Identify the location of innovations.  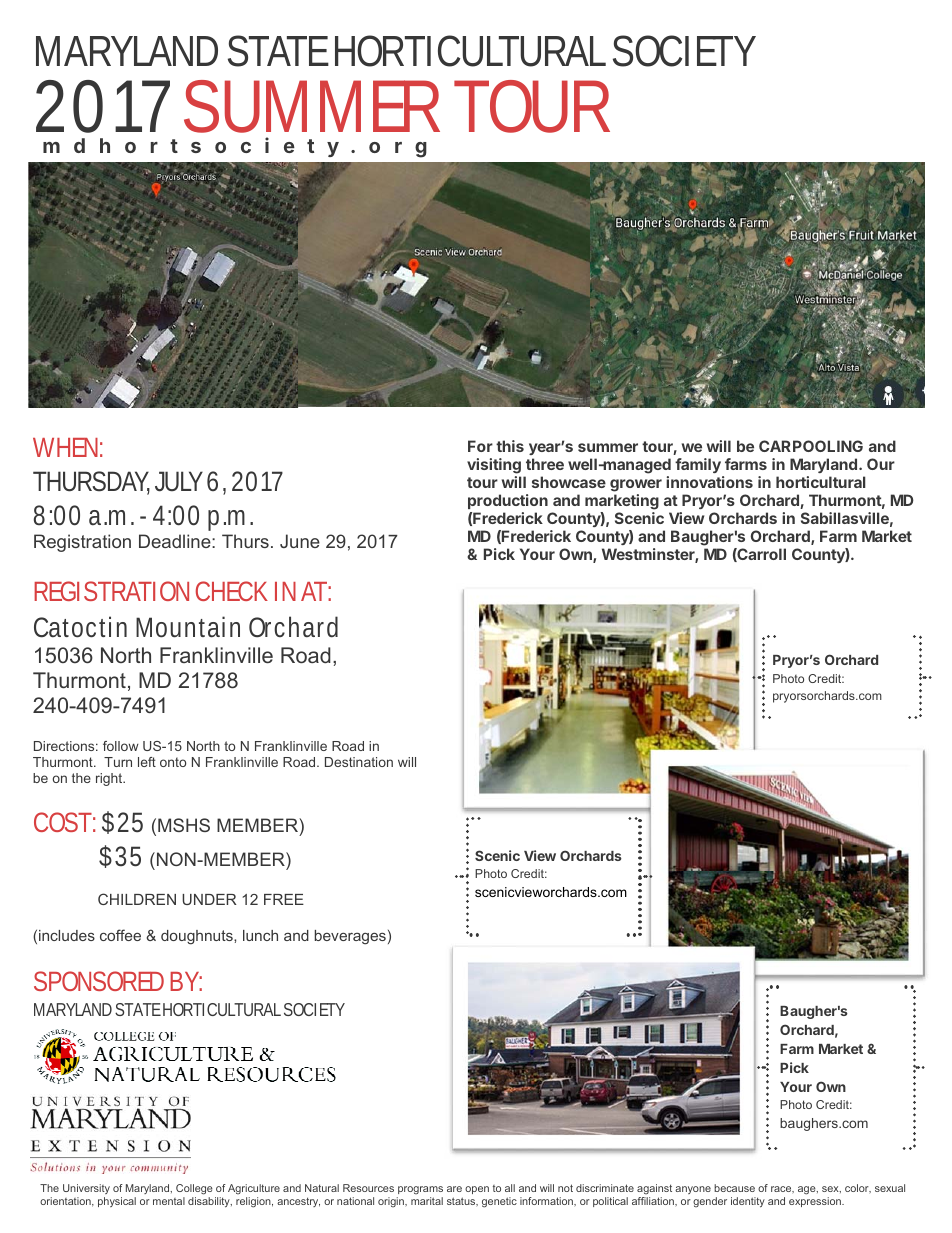
(709, 482).
